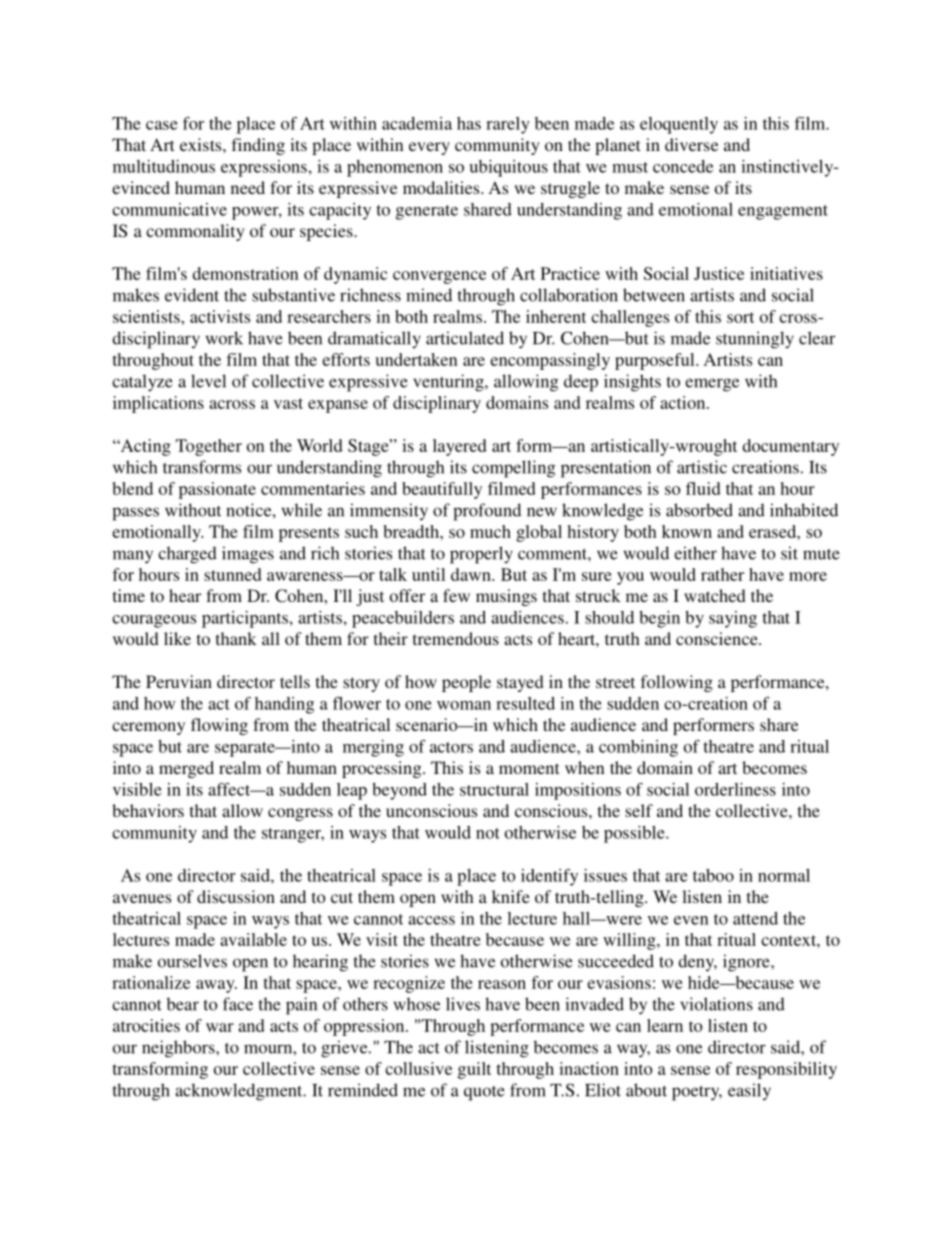 This document has width=952, height=1233. What do you see at coordinates (219, 726) in the document?
I see `flowing` at bounding box center [219, 726].
